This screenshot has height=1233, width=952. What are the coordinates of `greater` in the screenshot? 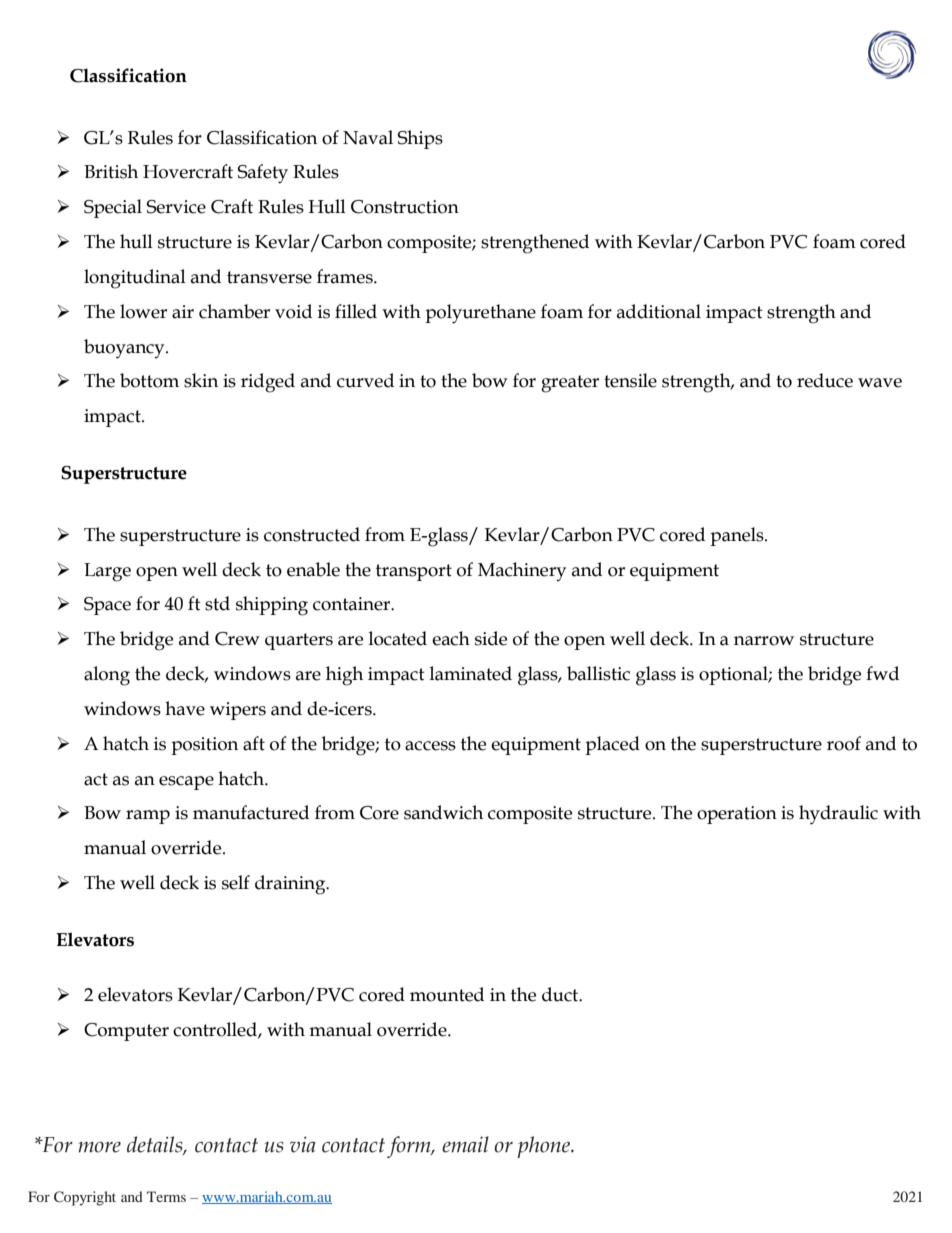 It's located at (570, 384).
